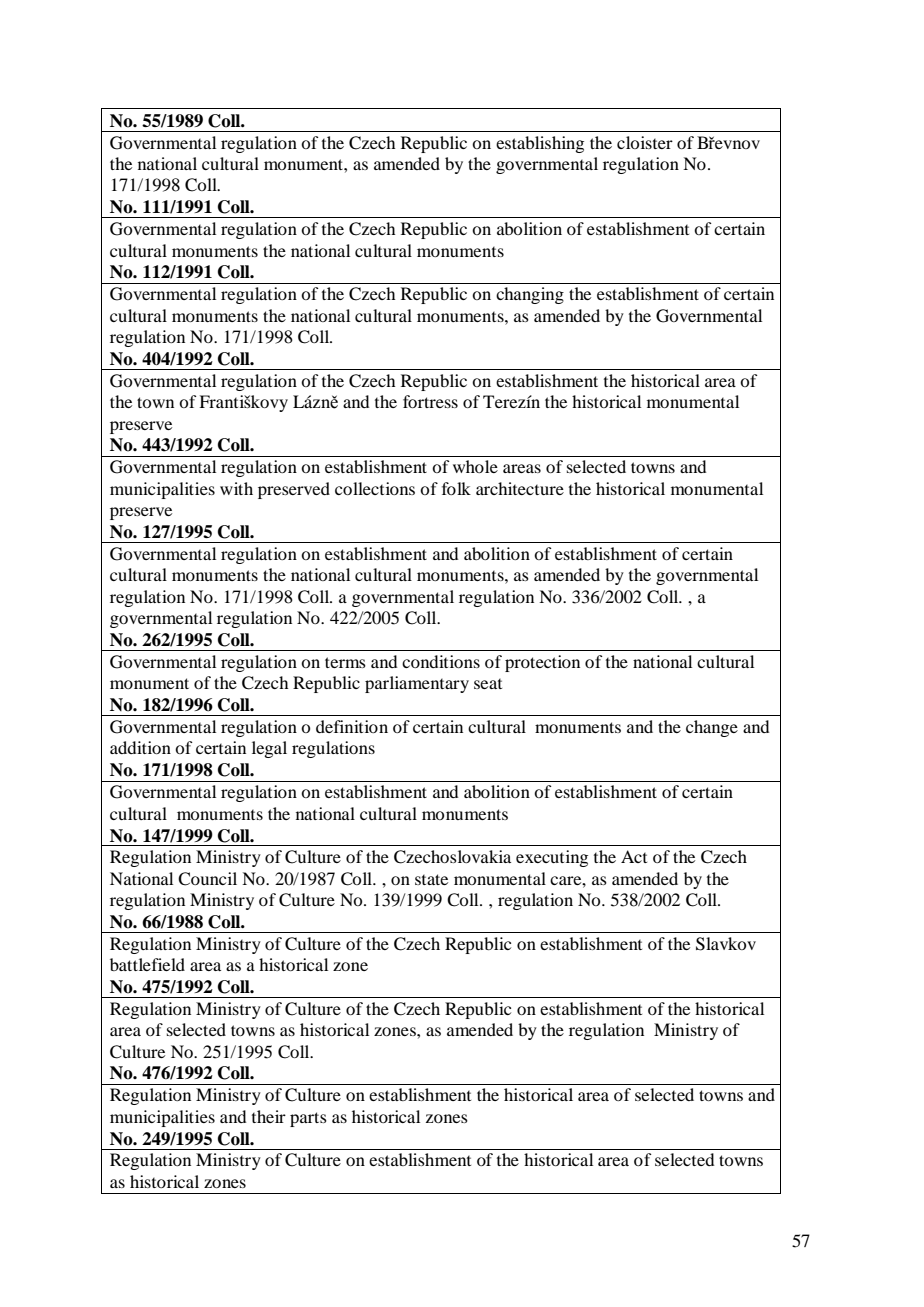 The height and width of the screenshot is (1307, 924). What do you see at coordinates (269, 1116) in the screenshot?
I see `their` at bounding box center [269, 1116].
